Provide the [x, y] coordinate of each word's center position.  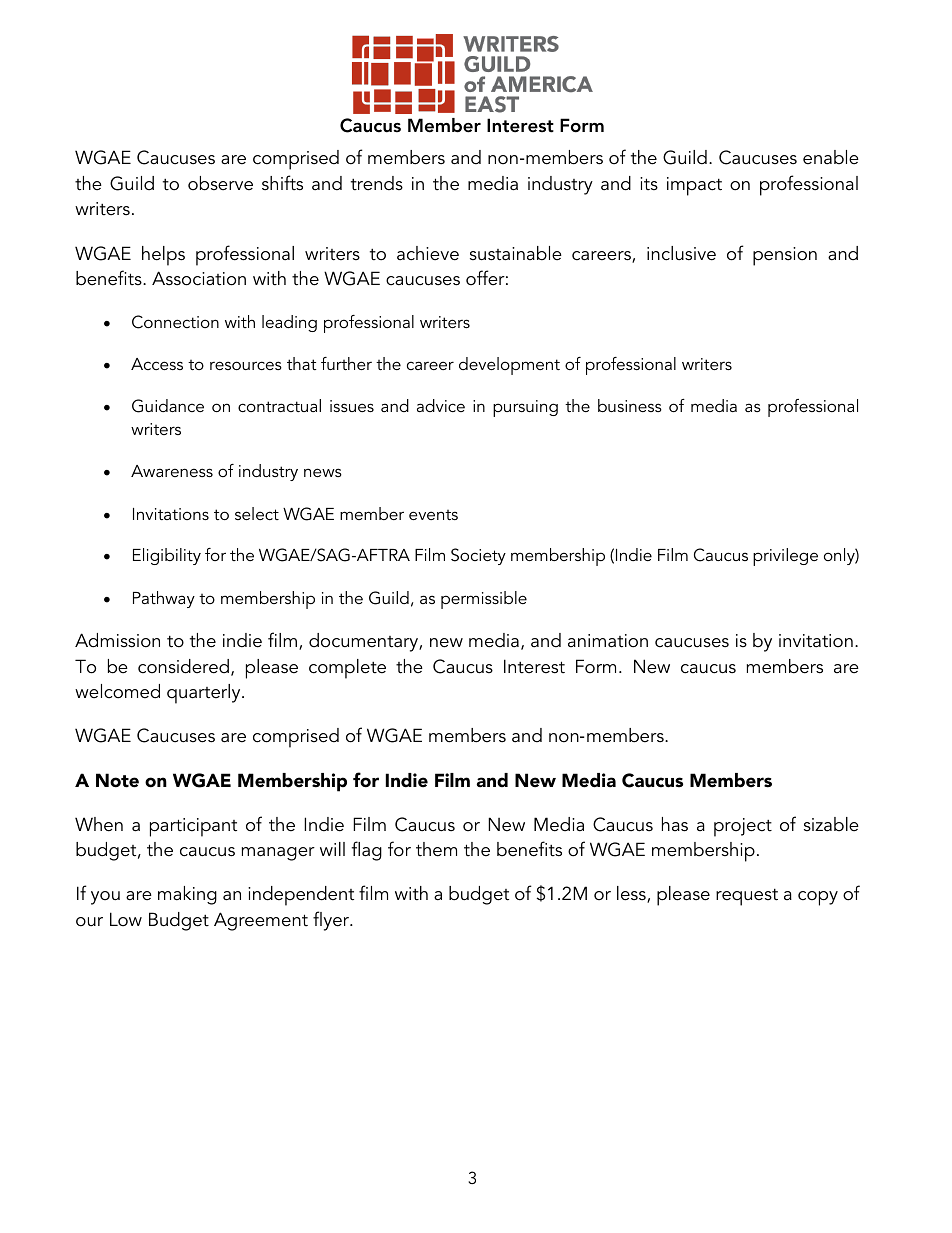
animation [608, 641]
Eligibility [167, 556]
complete [347, 669]
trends [377, 183]
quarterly [205, 694]
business [630, 405]
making [187, 895]
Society [478, 556]
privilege [785, 557]
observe [220, 183]
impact [694, 186]
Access [157, 364]
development [509, 366]
